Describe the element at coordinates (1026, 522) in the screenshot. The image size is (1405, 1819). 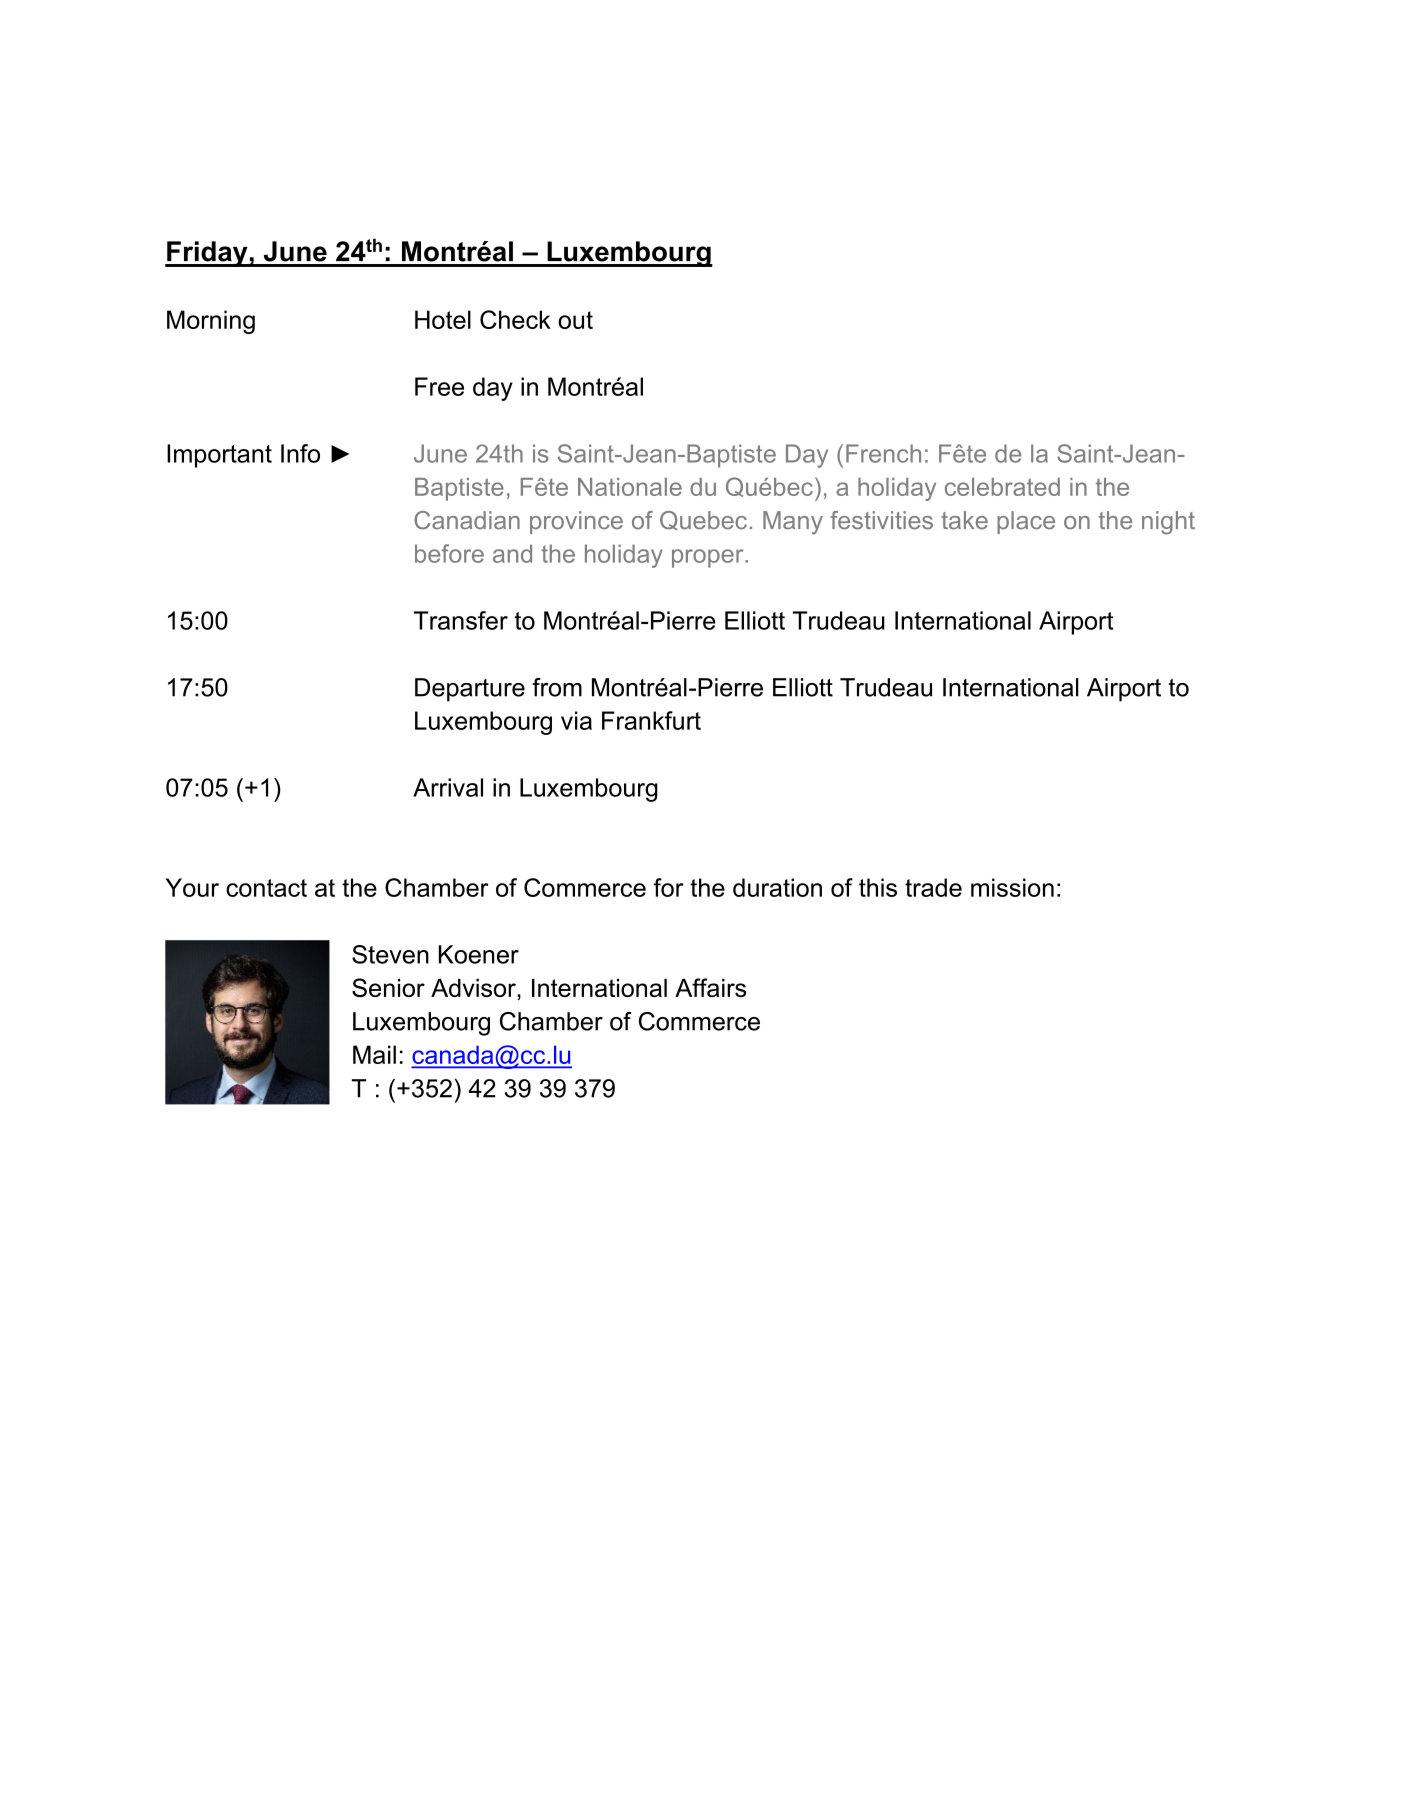
I see `place` at that location.
